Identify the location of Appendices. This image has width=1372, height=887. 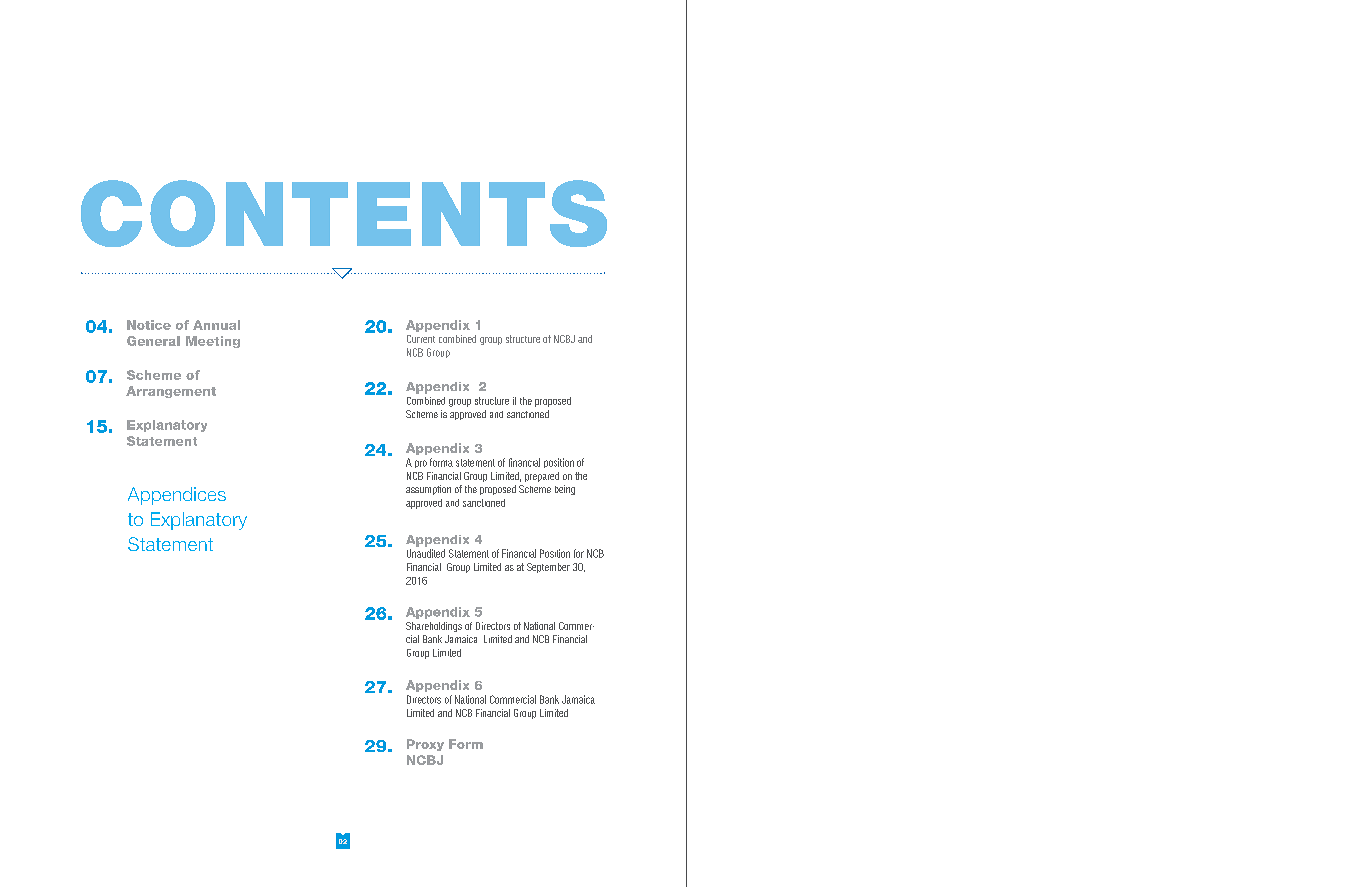
(177, 496).
